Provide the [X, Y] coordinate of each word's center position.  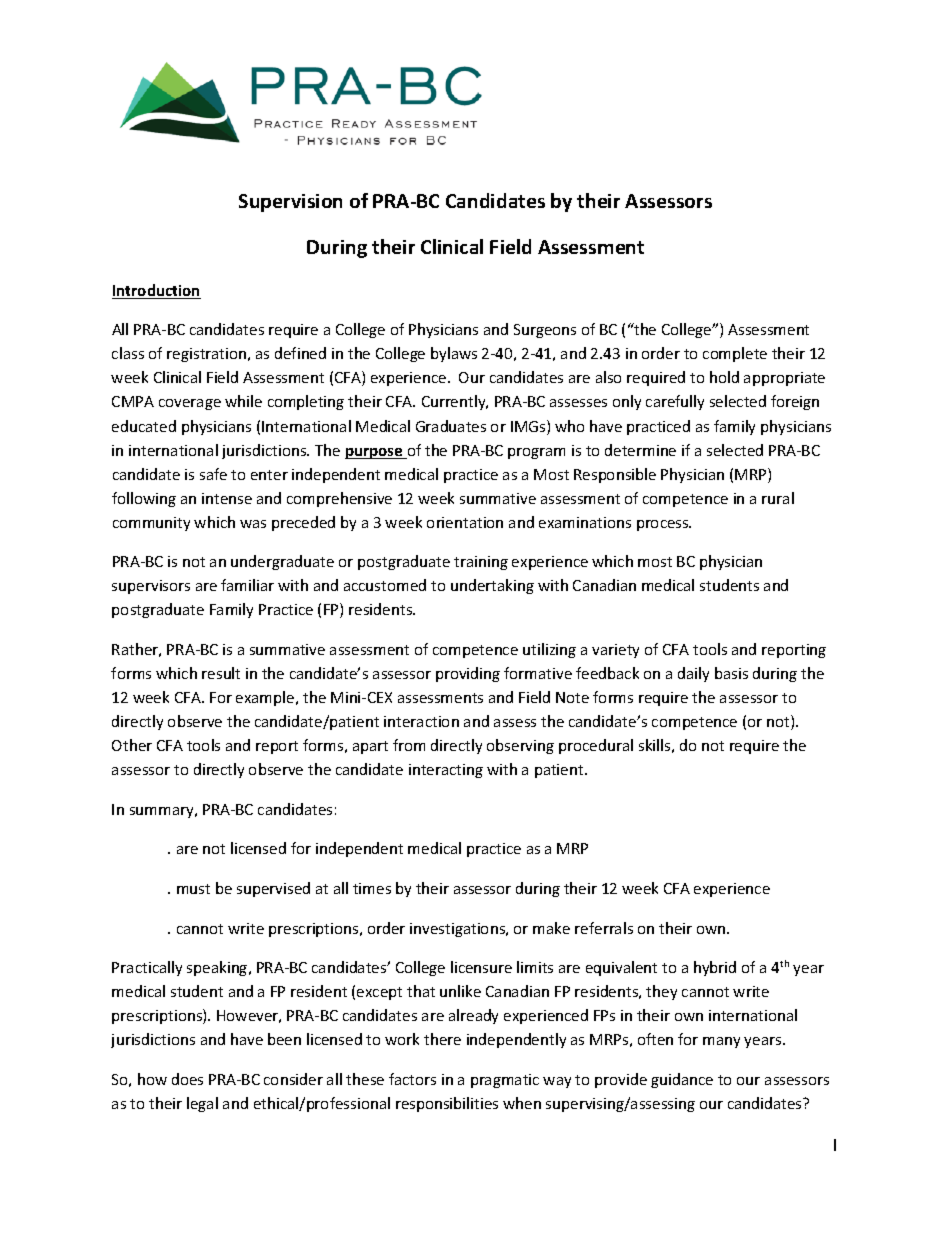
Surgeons [545, 331]
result [221, 673]
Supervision [290, 203]
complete [735, 354]
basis [731, 673]
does [187, 1079]
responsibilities [447, 1104]
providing [468, 674]
